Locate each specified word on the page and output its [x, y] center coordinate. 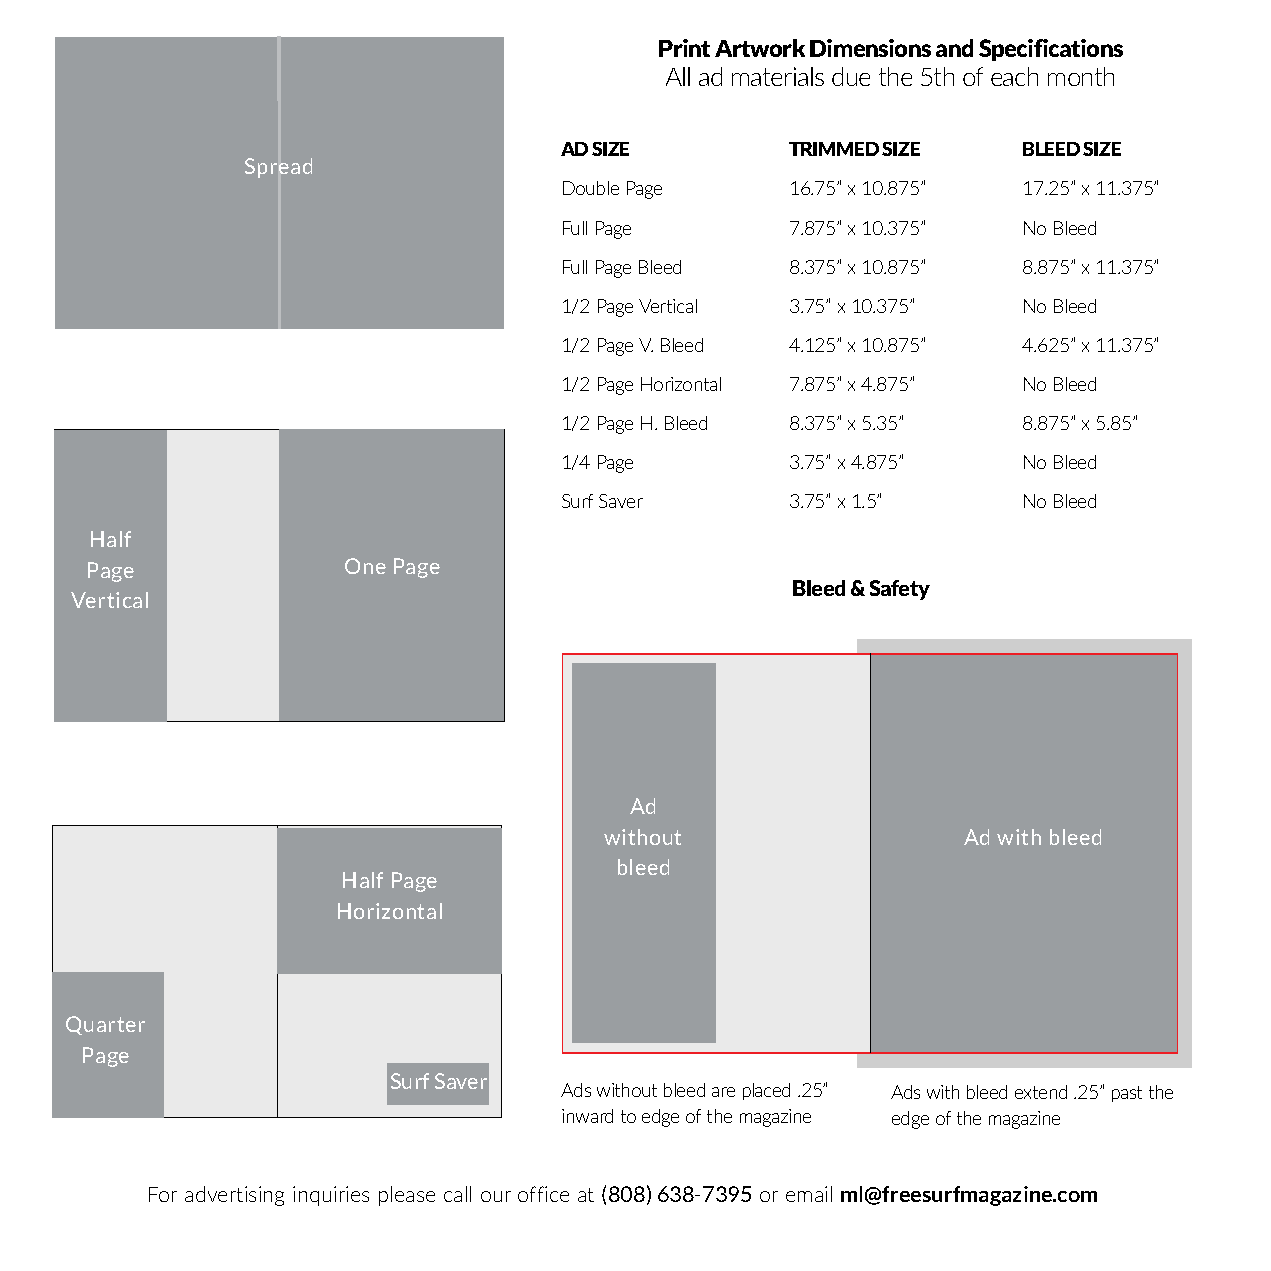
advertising [234, 1196]
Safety [900, 590]
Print [684, 48]
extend [1041, 1092]
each [1014, 76]
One [365, 566]
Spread [278, 168]
